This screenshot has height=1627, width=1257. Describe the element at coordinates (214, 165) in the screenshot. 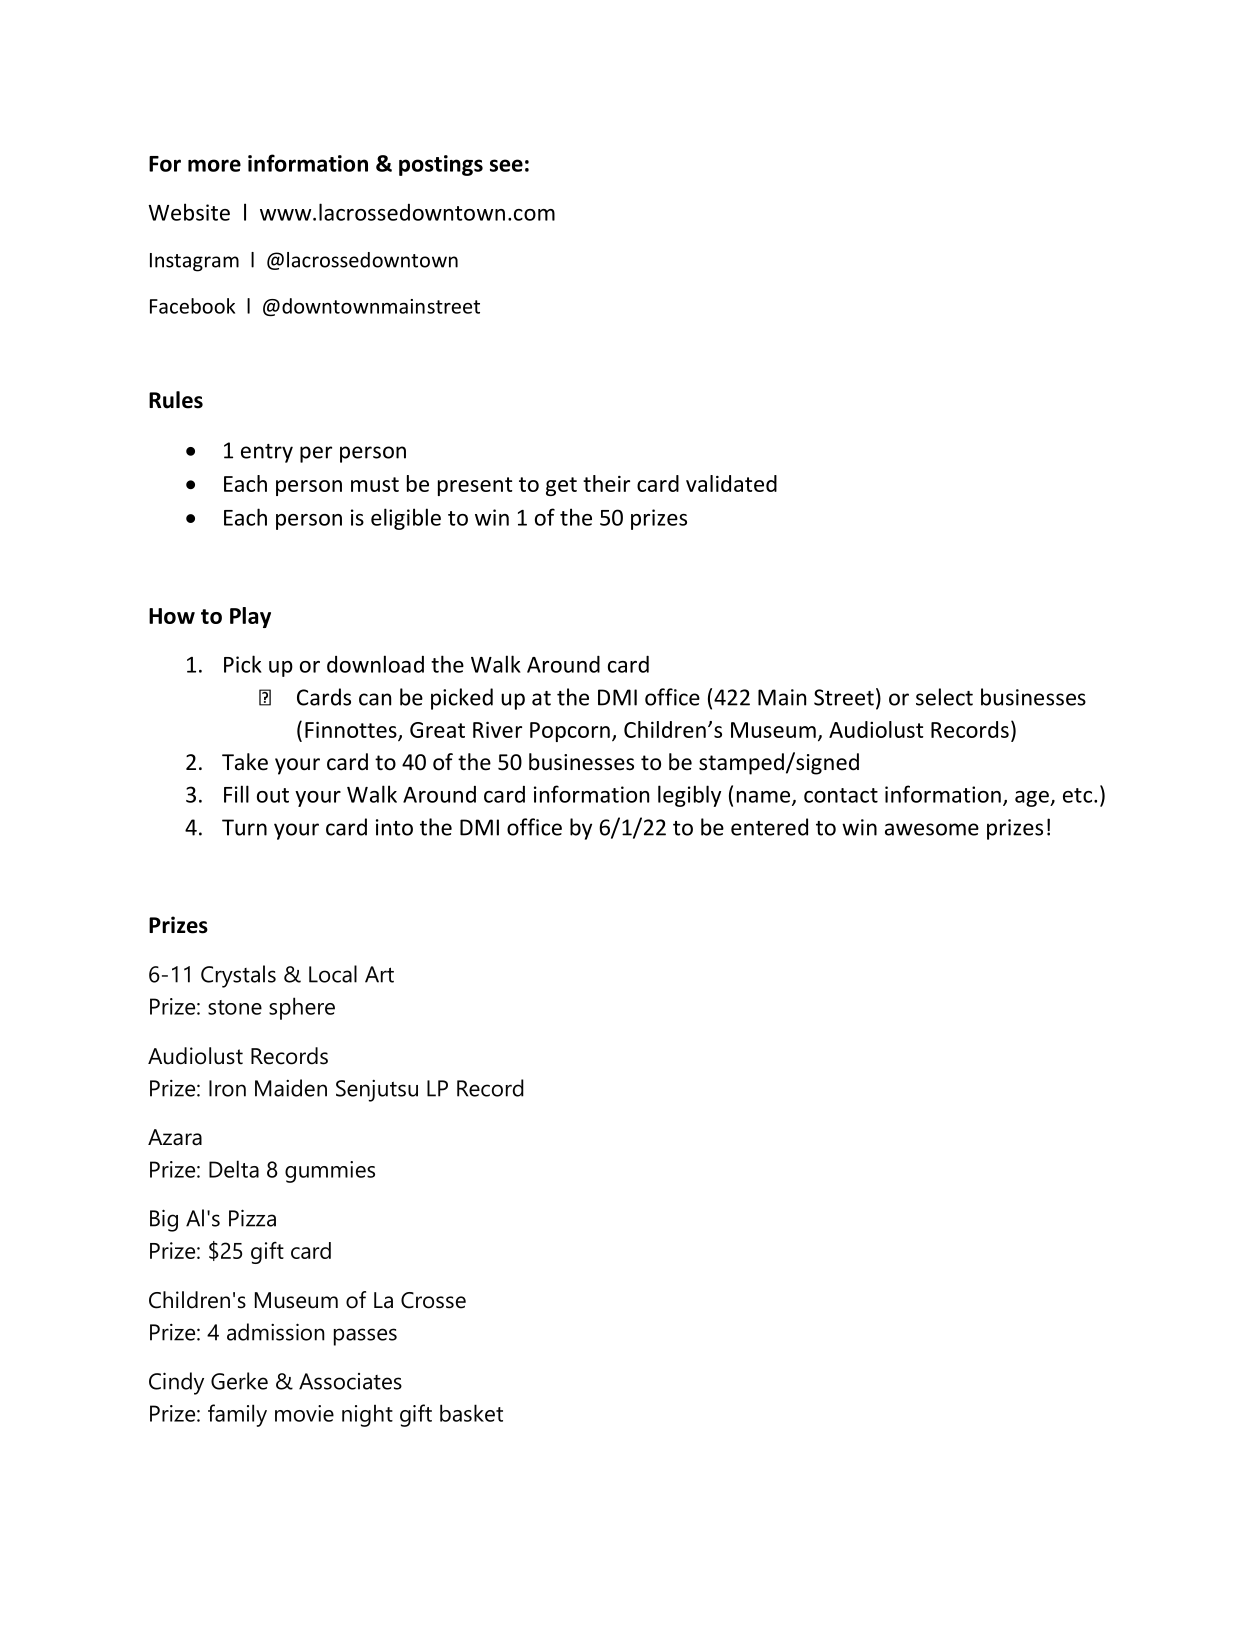

I see `more` at that location.
